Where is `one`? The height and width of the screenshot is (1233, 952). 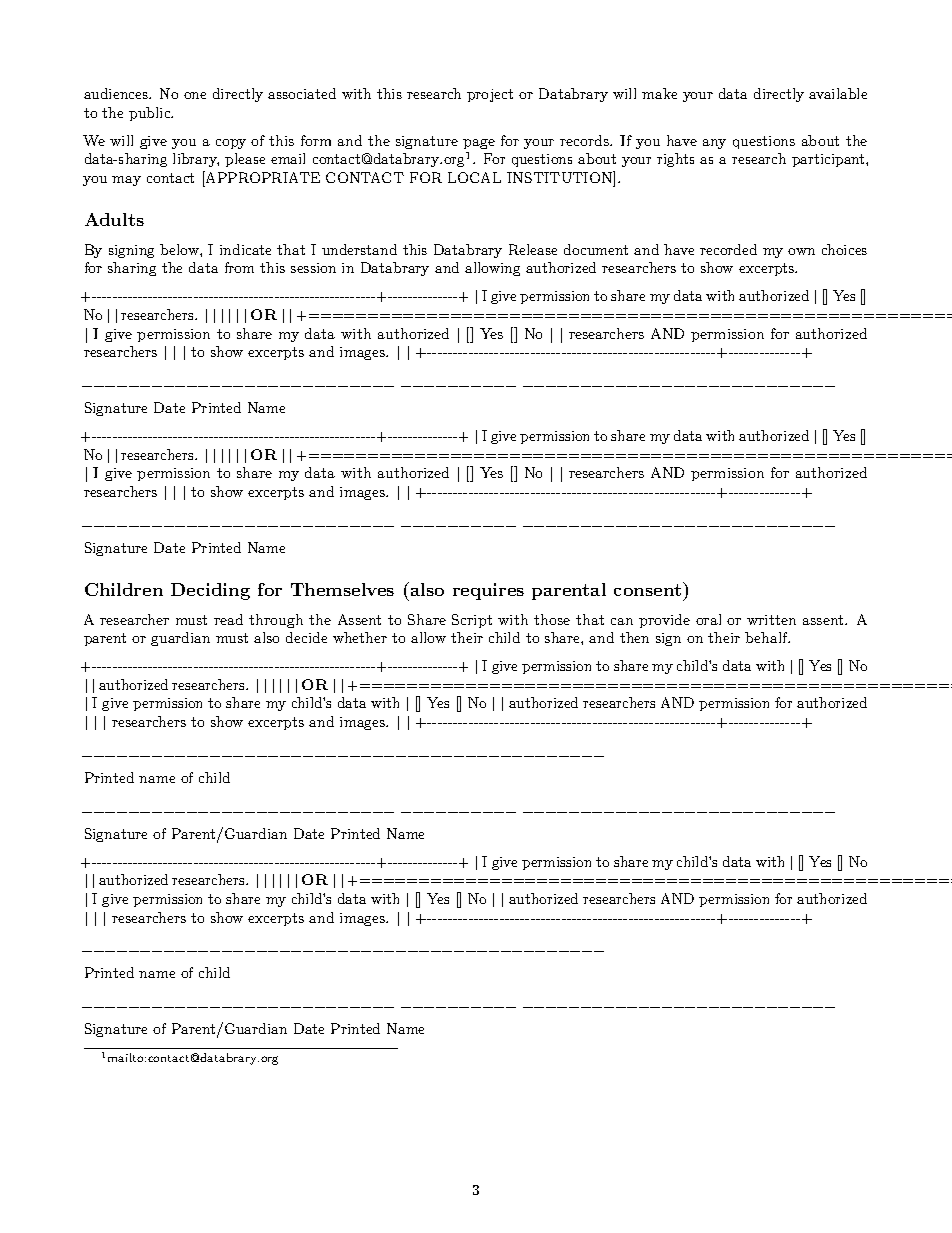 one is located at coordinates (195, 95).
